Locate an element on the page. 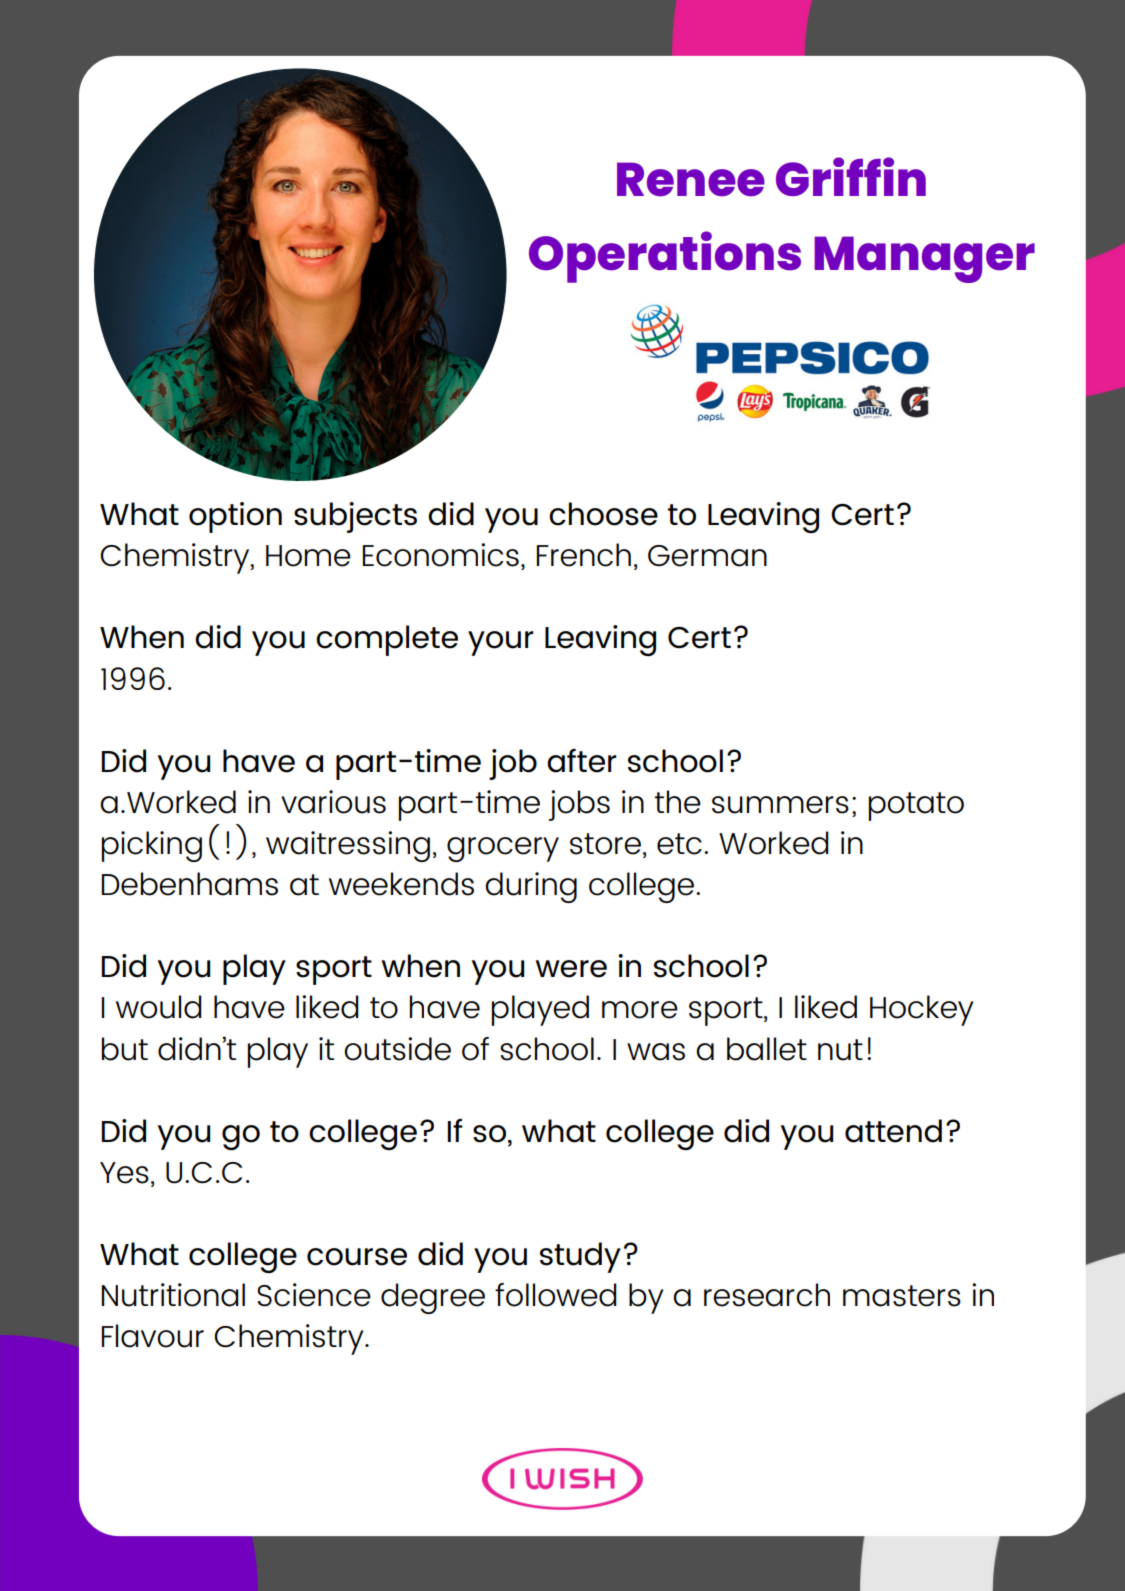 The image size is (1125, 1591). Nutritional is located at coordinates (173, 1295).
